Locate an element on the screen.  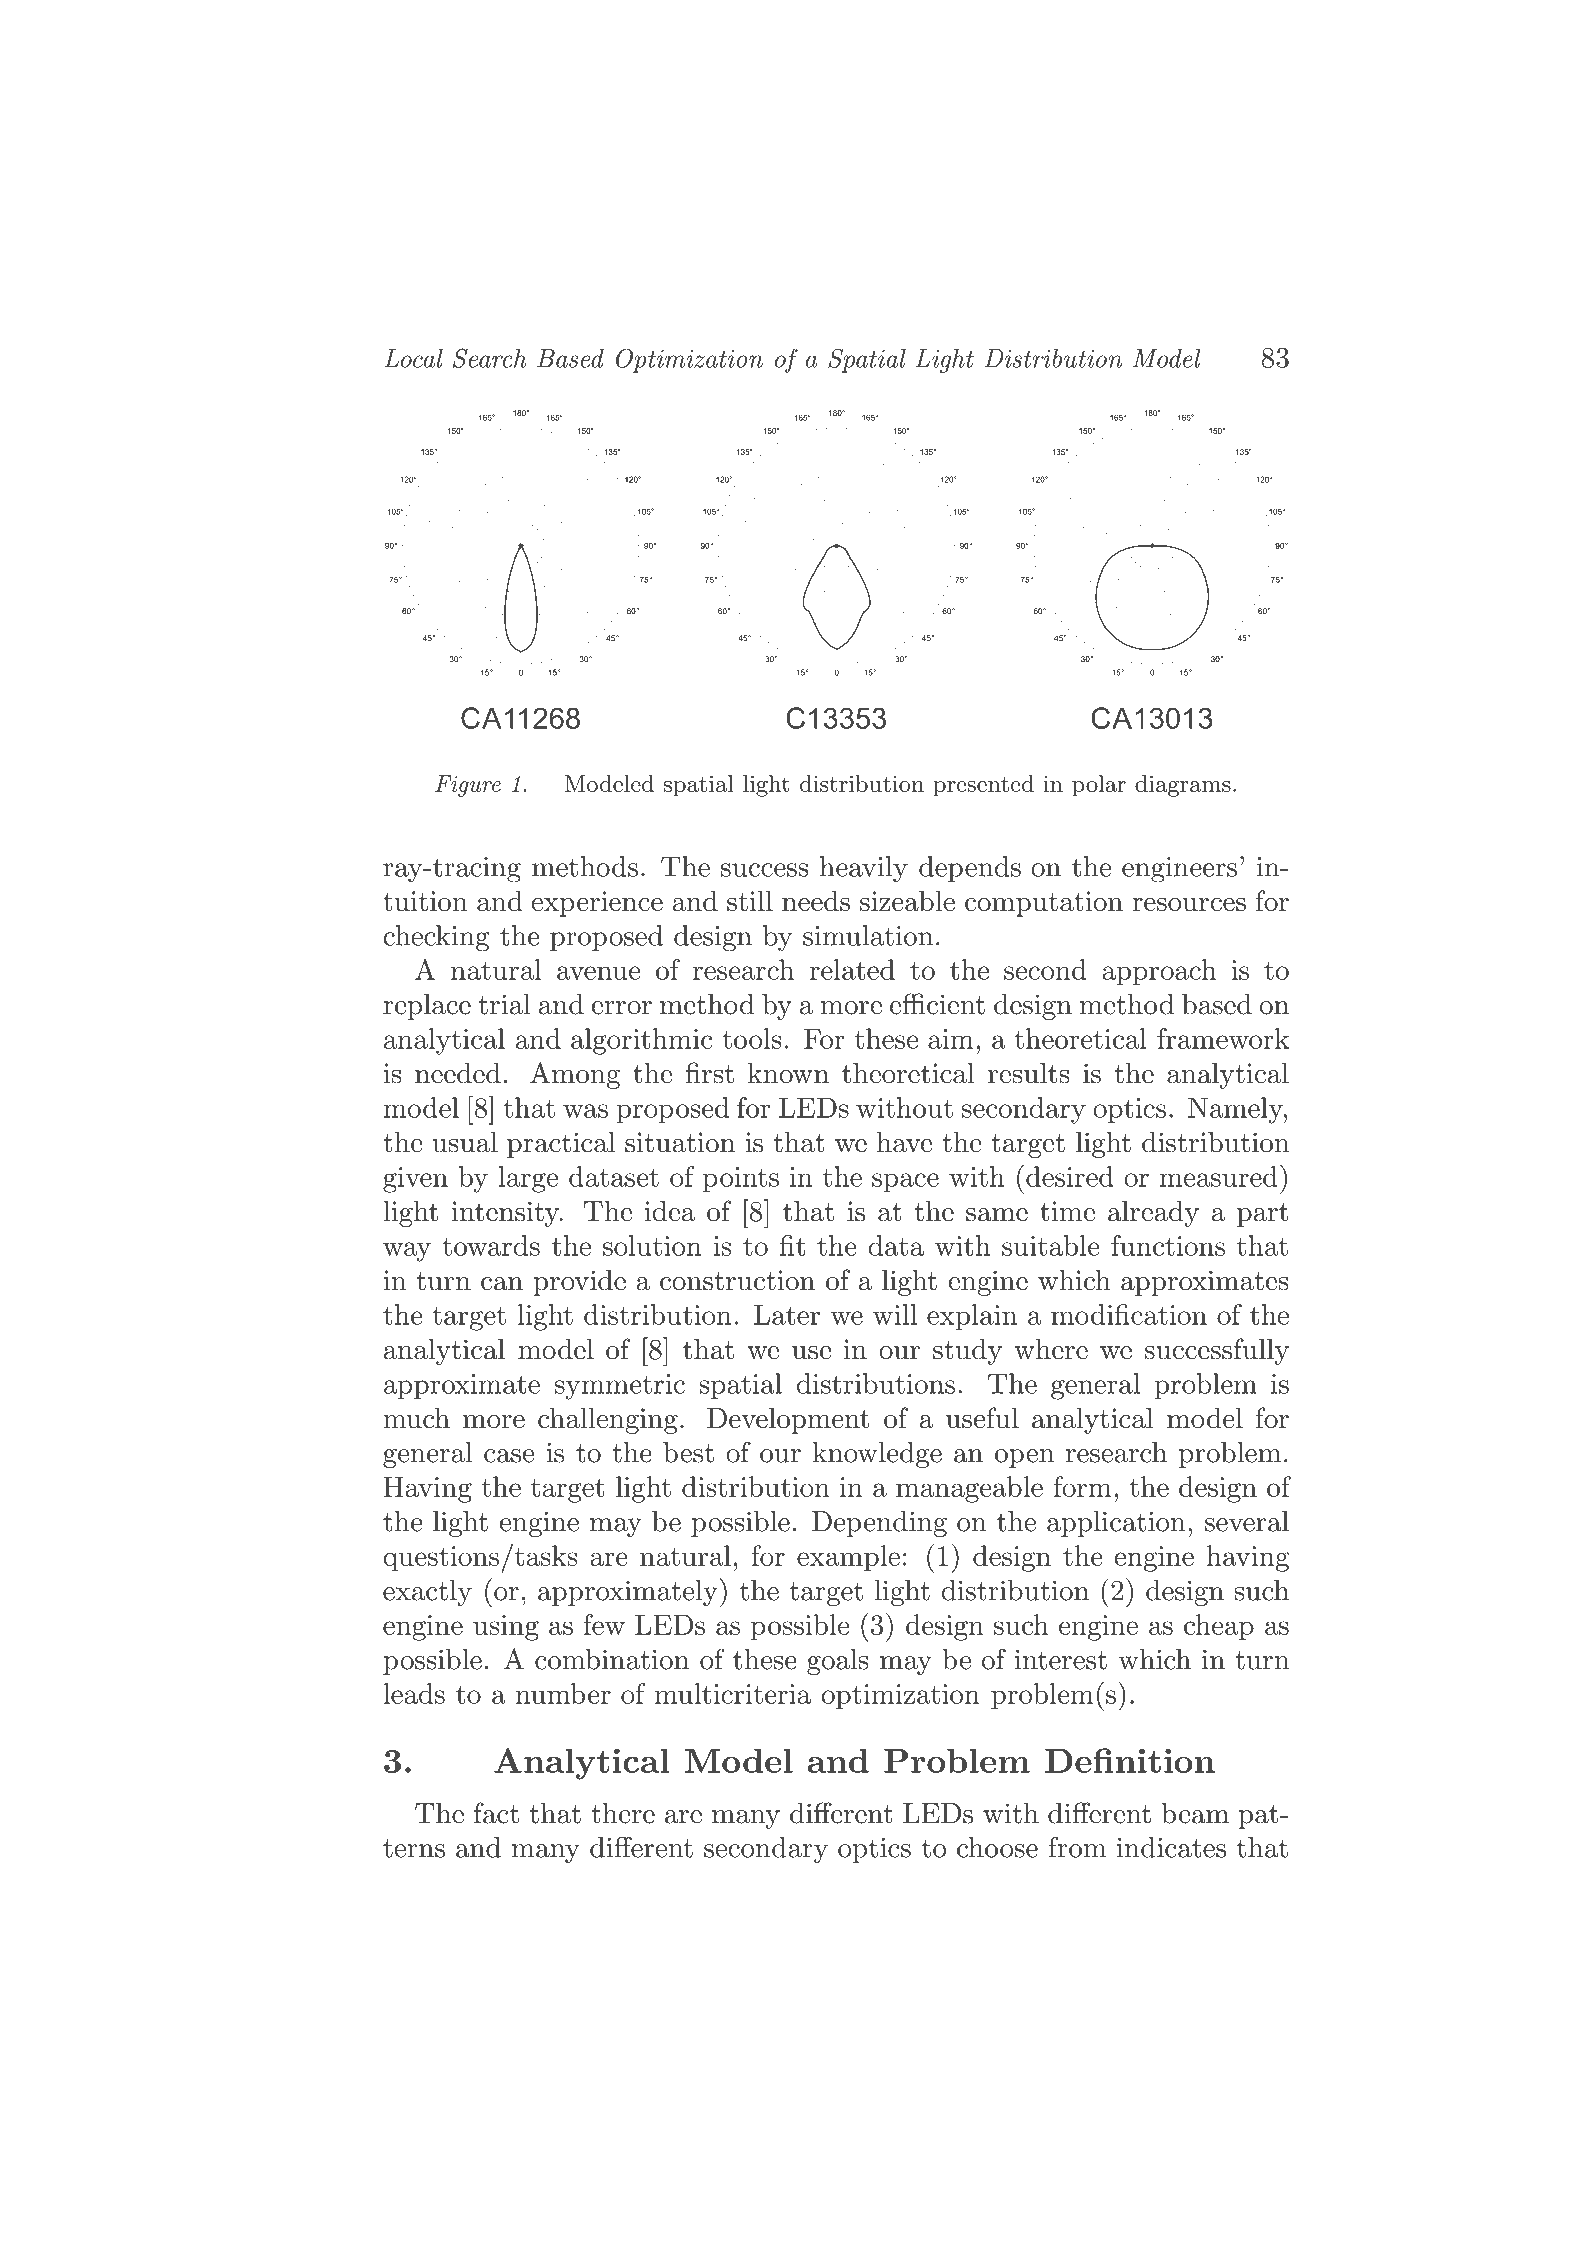
known is located at coordinates (788, 1073).
